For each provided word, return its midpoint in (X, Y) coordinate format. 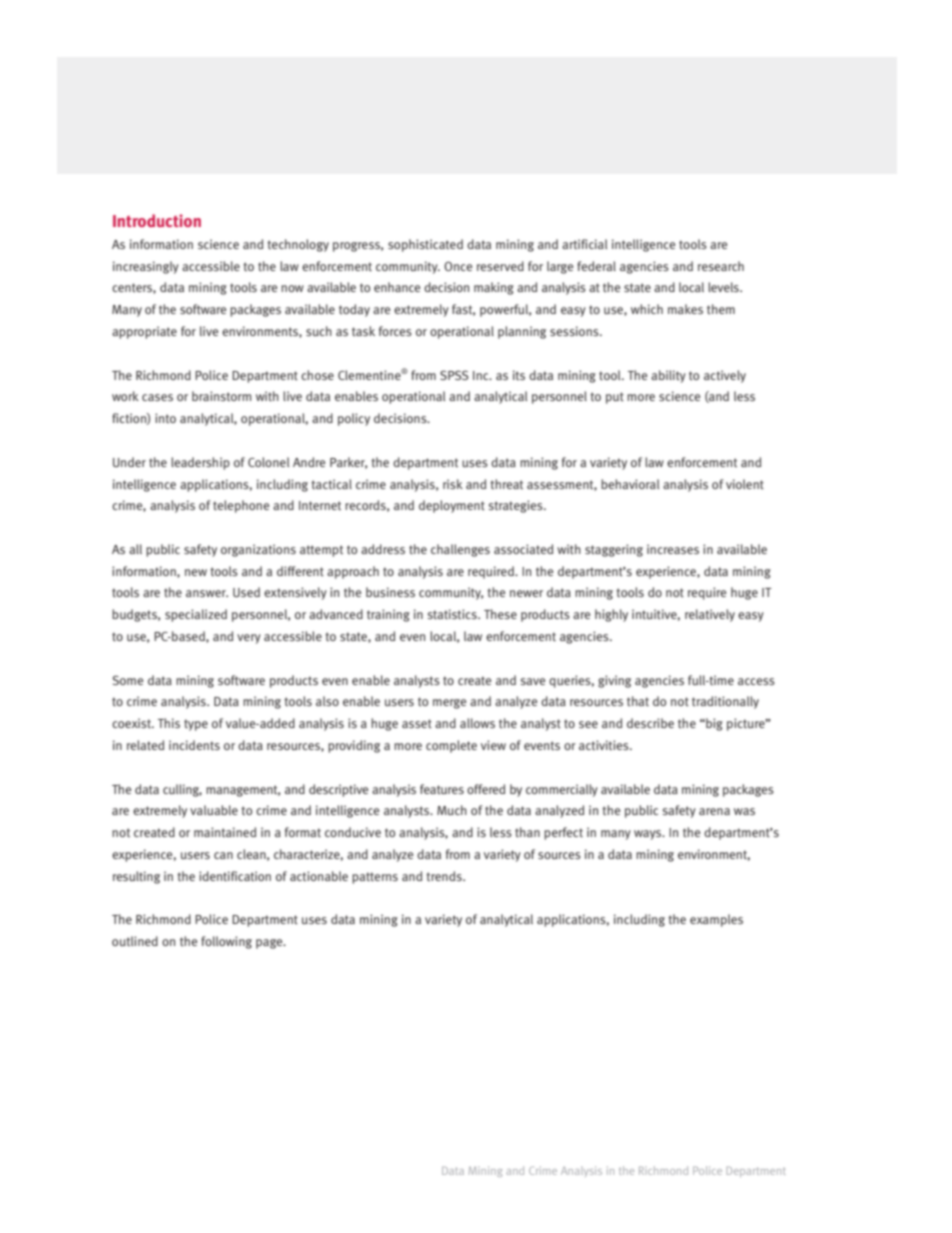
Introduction (157, 220)
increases (673, 549)
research (721, 266)
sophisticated (425, 245)
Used (246, 592)
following (226, 942)
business (390, 592)
